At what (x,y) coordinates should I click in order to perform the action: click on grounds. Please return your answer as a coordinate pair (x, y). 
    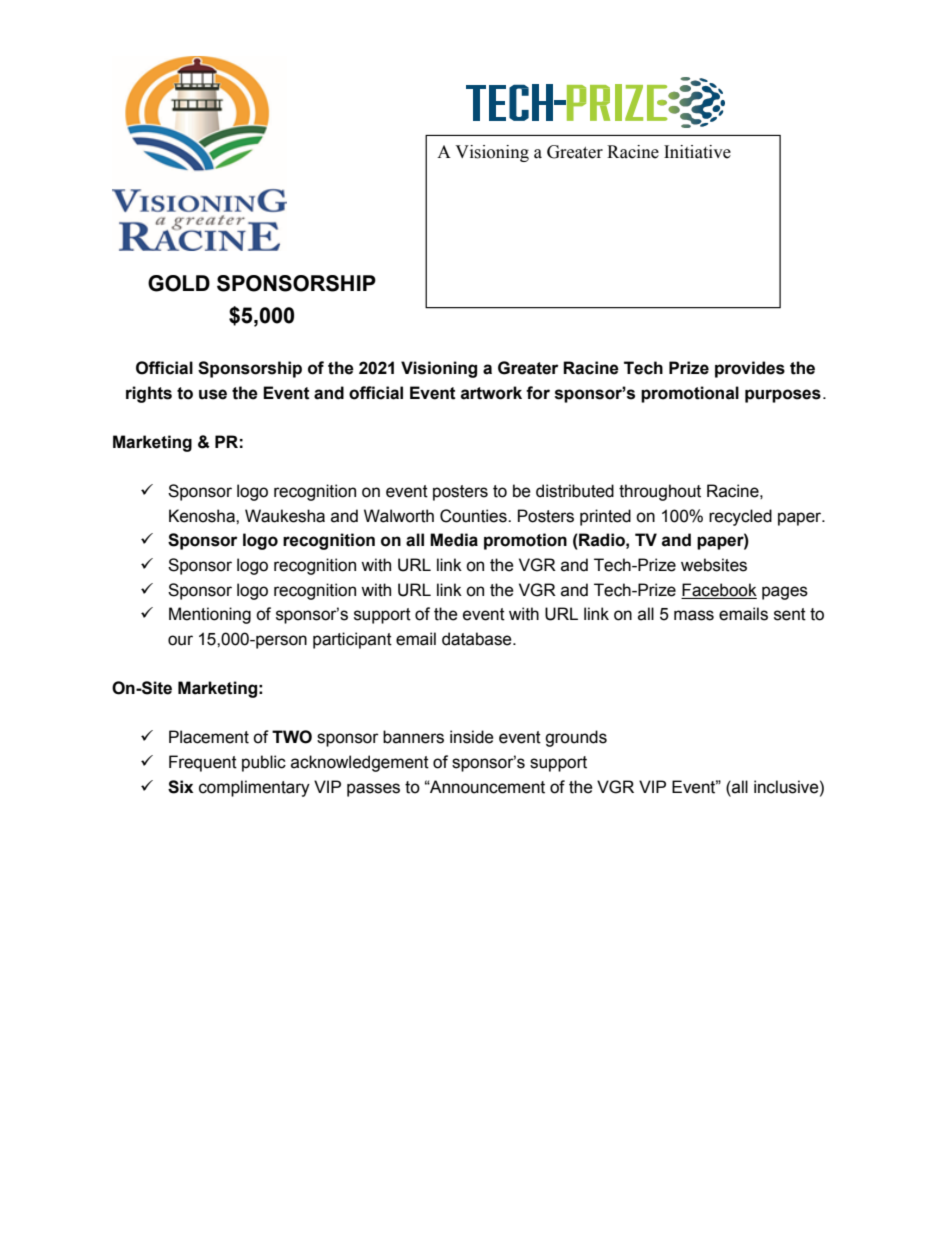
    Looking at the image, I should click on (576, 738).
